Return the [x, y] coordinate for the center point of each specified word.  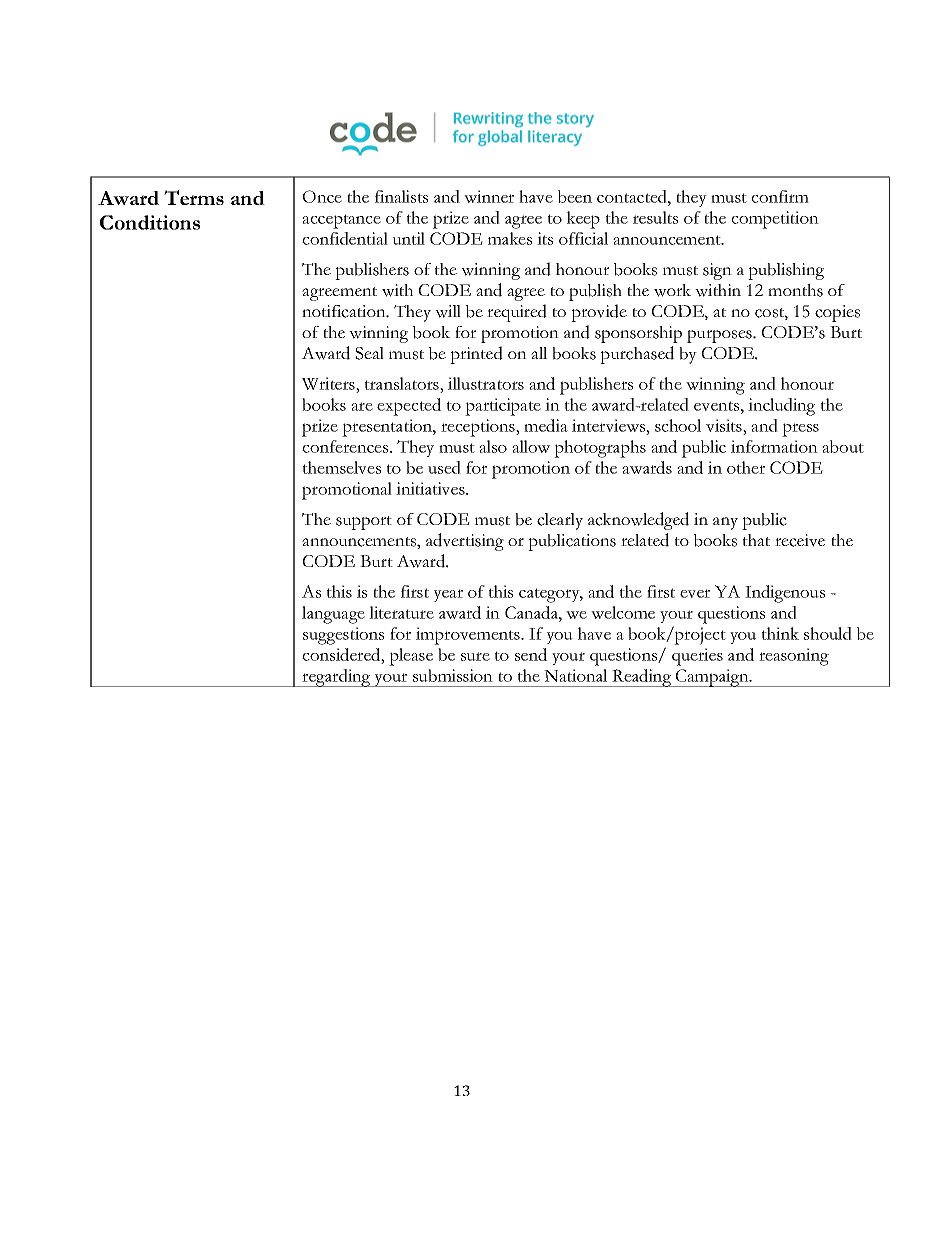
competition [775, 220]
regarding [336, 678]
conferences [346, 446]
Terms [194, 197]
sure [475, 656]
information [774, 446]
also [493, 446]
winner [489, 196]
